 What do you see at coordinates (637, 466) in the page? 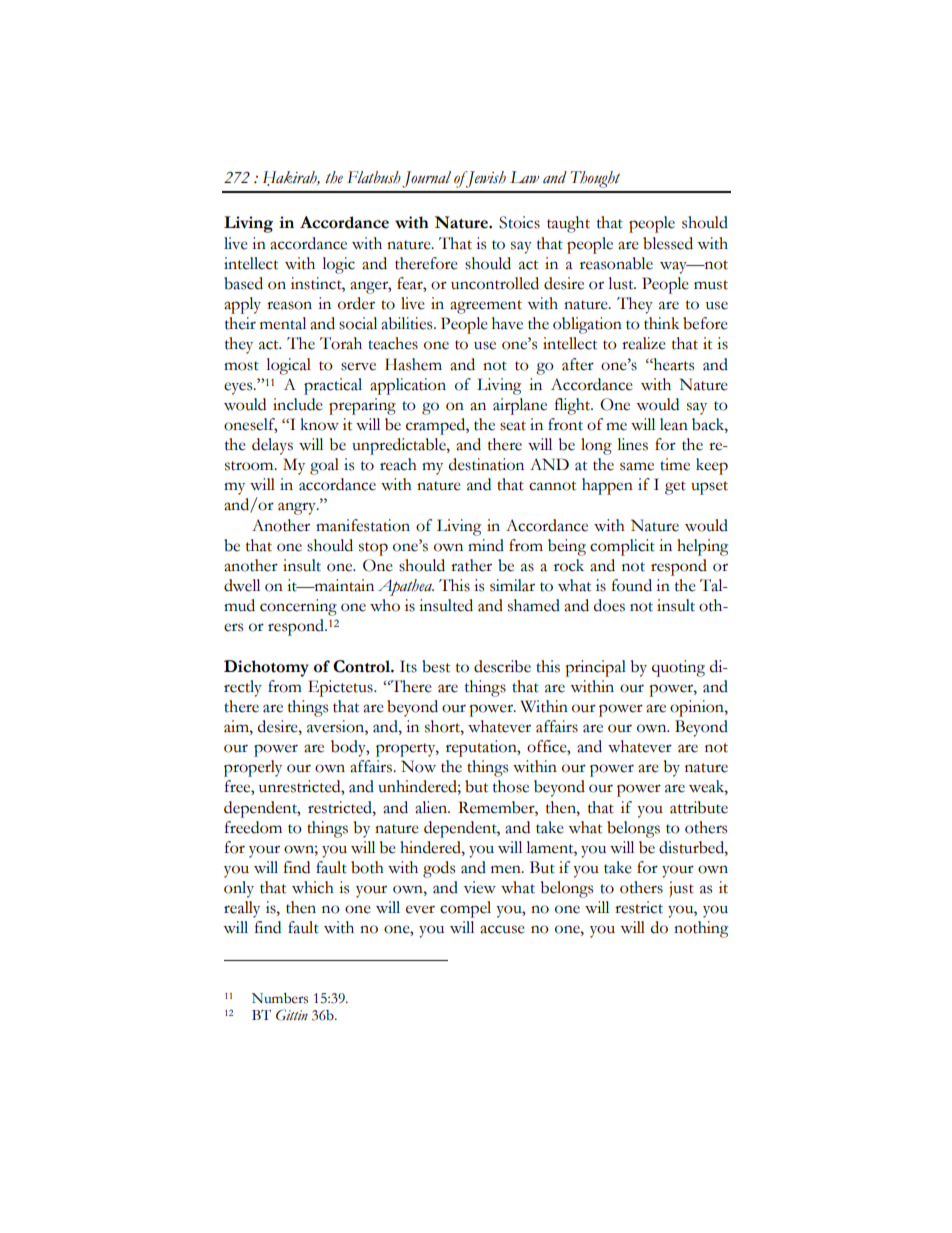
I see `same` at bounding box center [637, 466].
